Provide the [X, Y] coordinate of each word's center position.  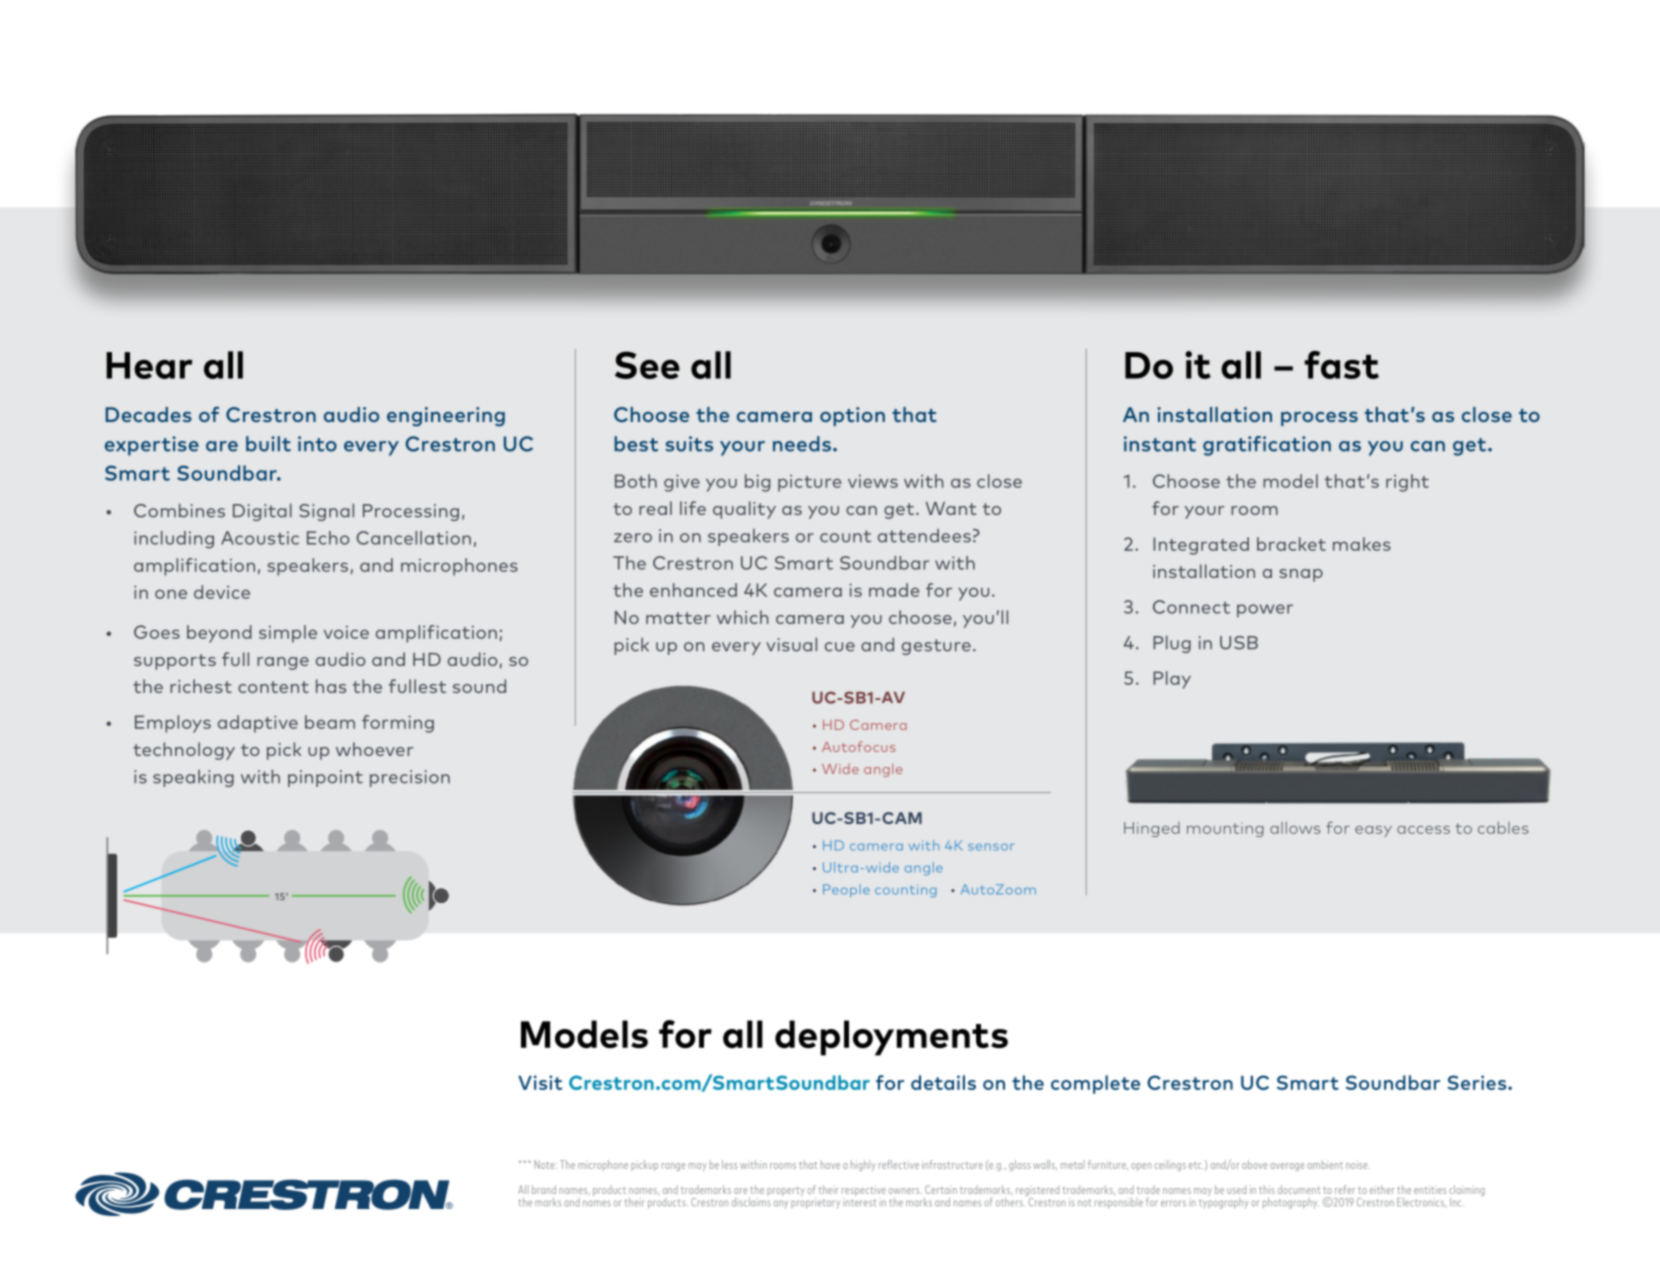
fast [1341, 365]
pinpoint [325, 778]
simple [288, 634]
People [846, 890]
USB [1239, 643]
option [852, 416]
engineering [446, 417]
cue [840, 647]
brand [544, 1189]
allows [1295, 828]
